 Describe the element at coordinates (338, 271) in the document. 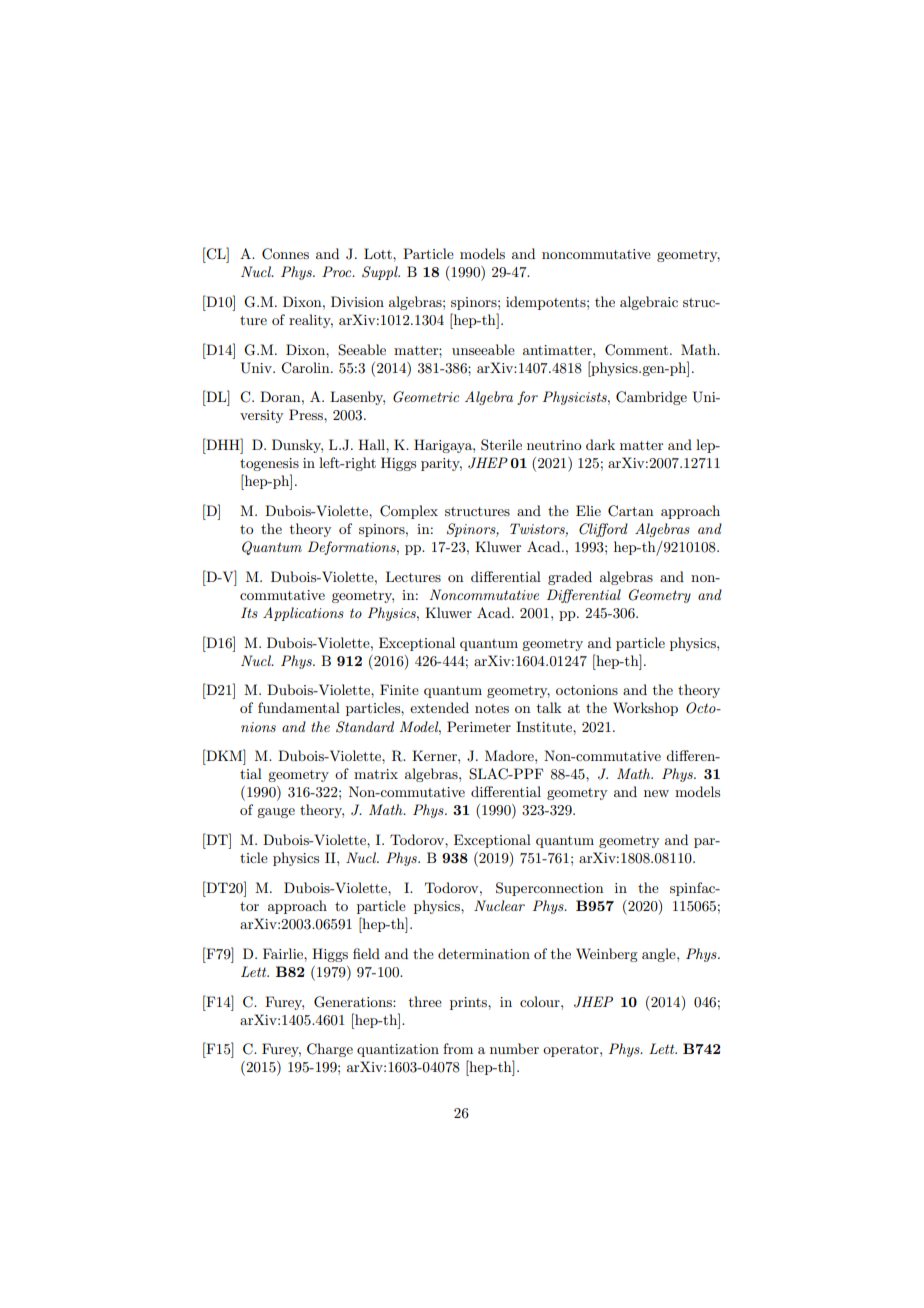

I see `Proc` at that location.
